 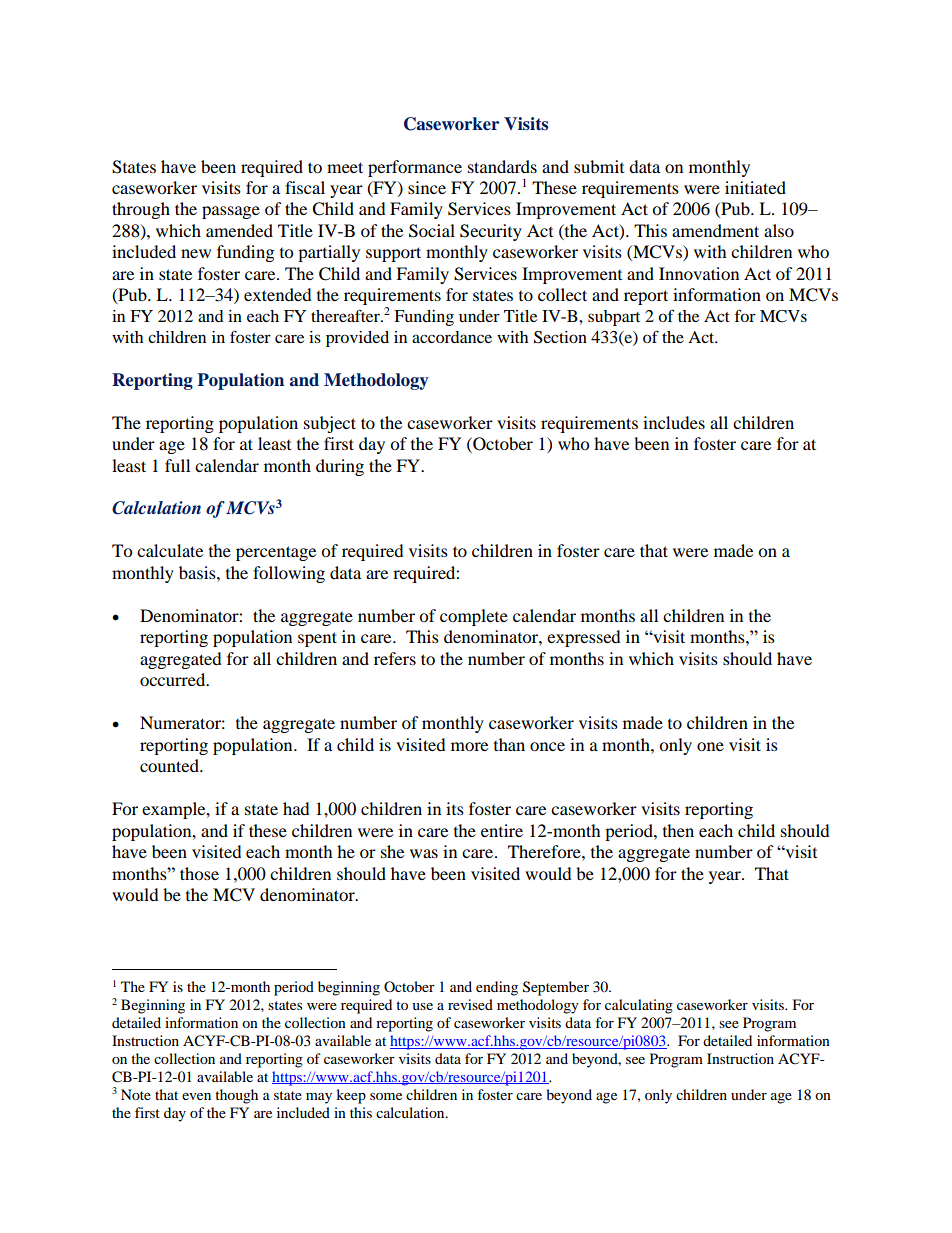 I want to click on some, so click(x=386, y=1096).
